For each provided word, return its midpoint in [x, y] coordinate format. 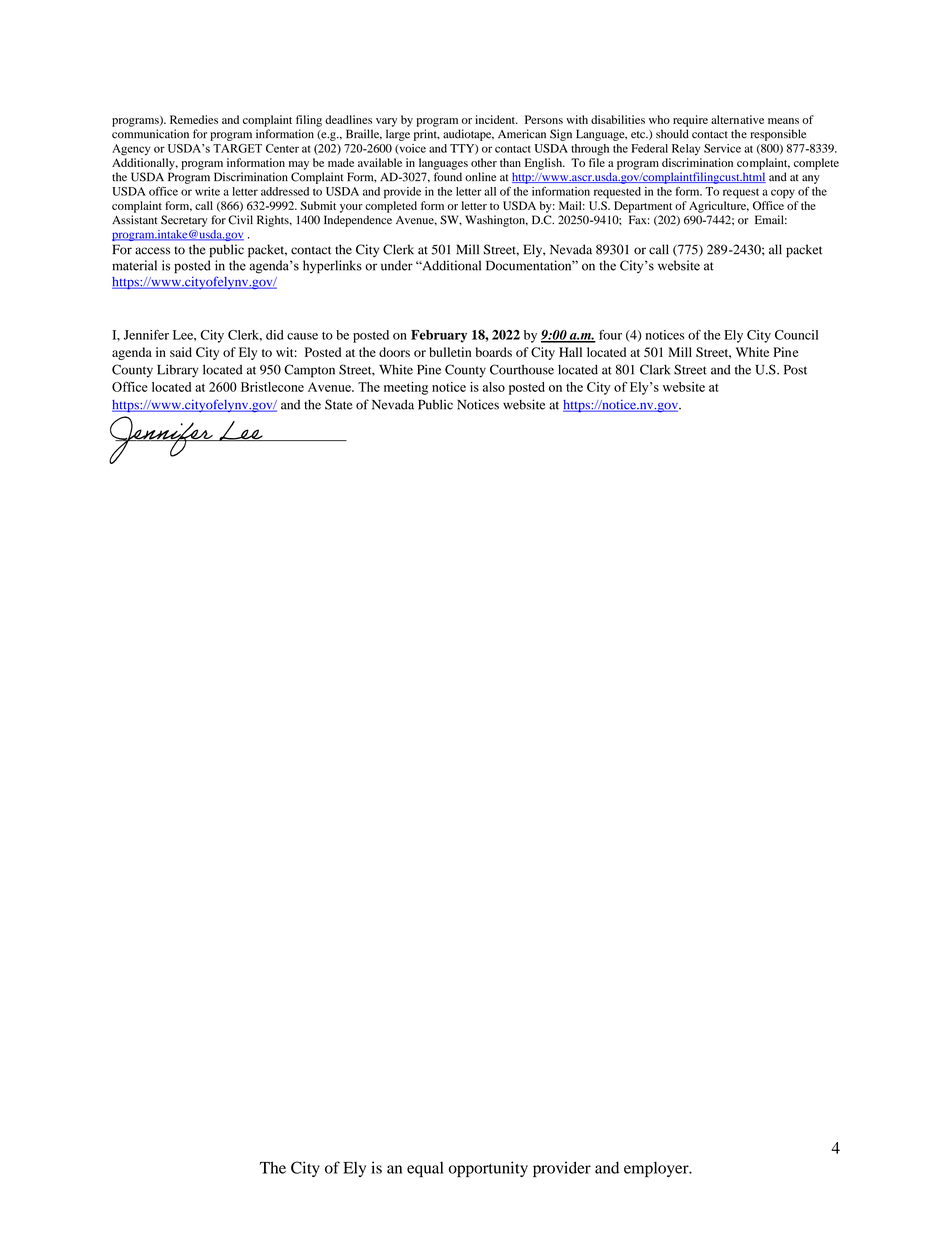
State [339, 404]
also [494, 387]
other [484, 162]
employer [657, 1169]
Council [796, 335]
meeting [406, 388]
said [181, 352]
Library [178, 371]
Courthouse [522, 369]
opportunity [488, 1169]
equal [425, 1169]
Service [722, 148]
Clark [655, 369]
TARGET [237, 148]
